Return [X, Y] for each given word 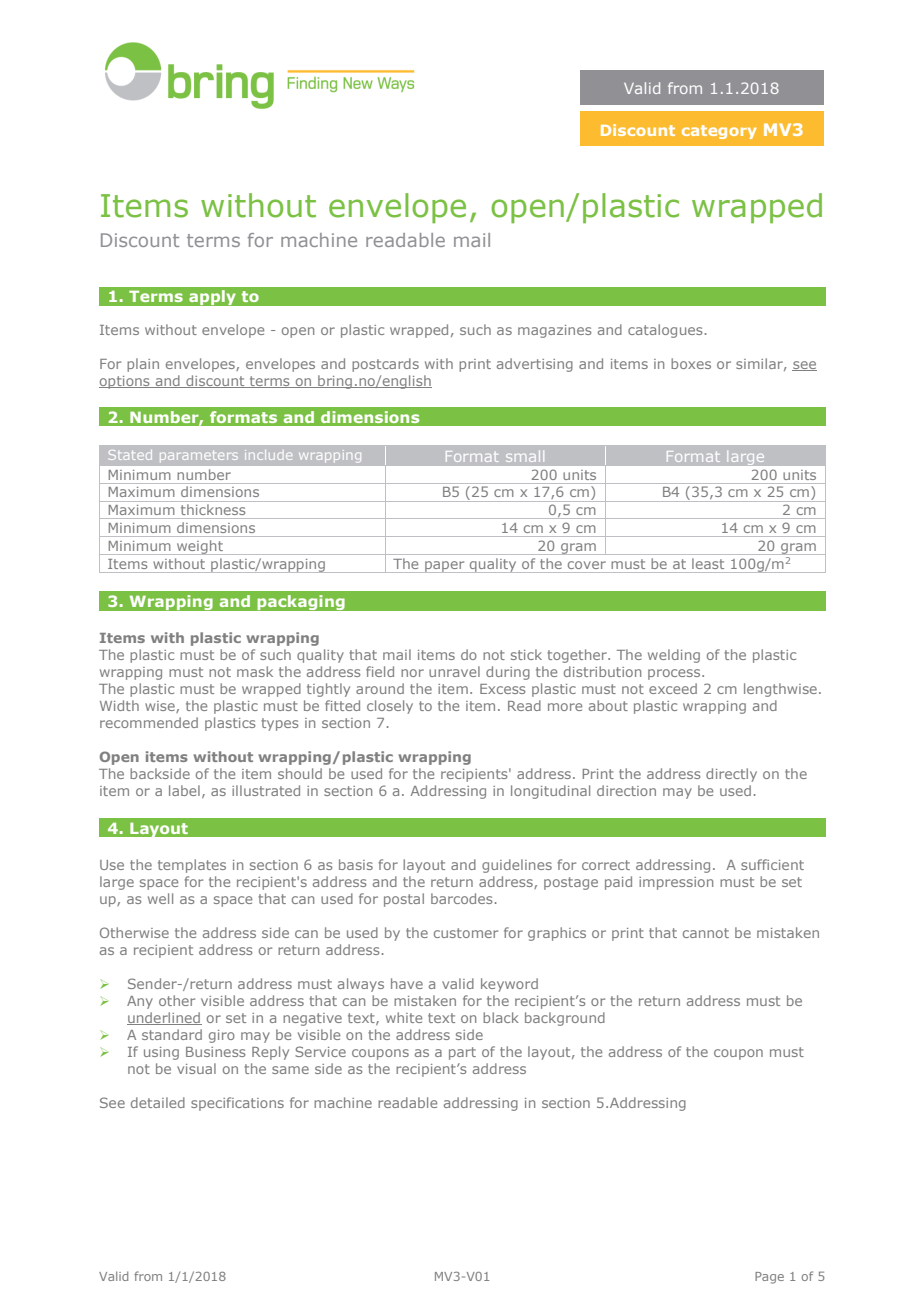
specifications [237, 1104]
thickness [213, 510]
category [719, 132]
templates [192, 866]
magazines [554, 331]
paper [445, 567]
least [708, 564]
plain [143, 365]
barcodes [461, 898]
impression [676, 883]
